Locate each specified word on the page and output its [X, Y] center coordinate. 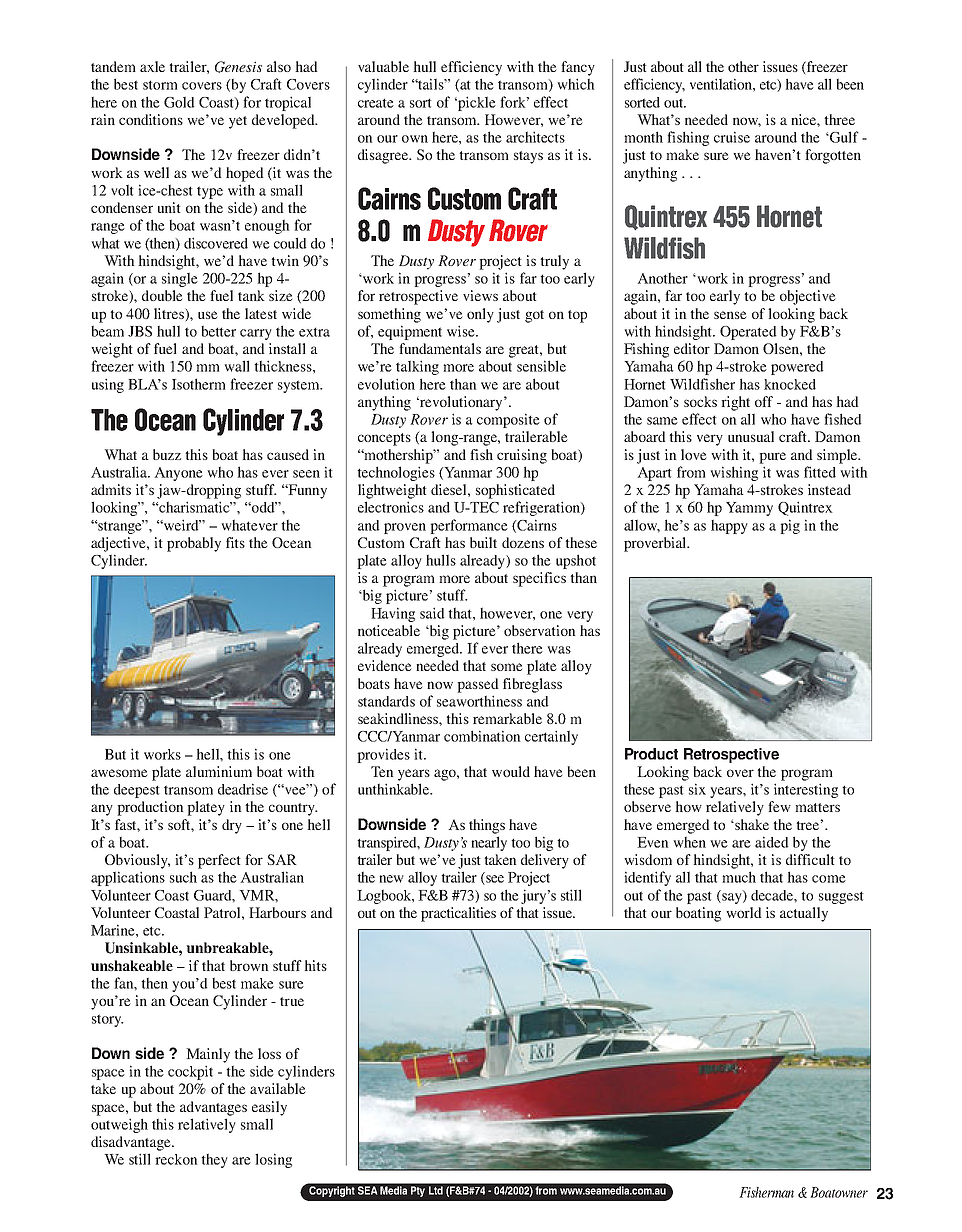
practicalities [458, 914]
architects [535, 137]
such [183, 877]
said [432, 613]
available [277, 1088]
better [218, 331]
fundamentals [440, 348]
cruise [732, 137]
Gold [179, 102]
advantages [213, 1108]
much [739, 877]
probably [194, 544]
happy [729, 526]
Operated [748, 333]
